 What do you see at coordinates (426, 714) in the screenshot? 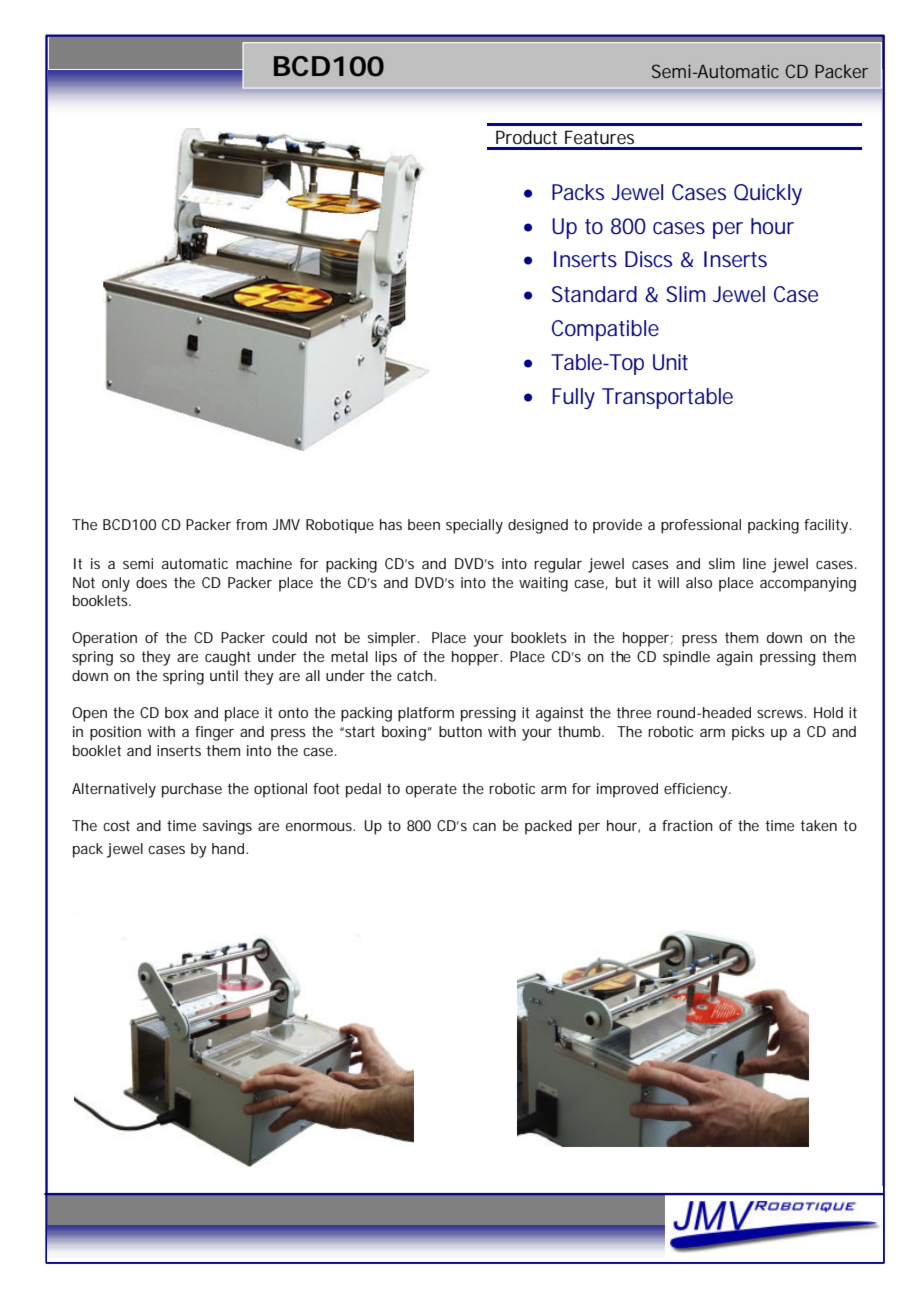
I see `platform` at bounding box center [426, 714].
